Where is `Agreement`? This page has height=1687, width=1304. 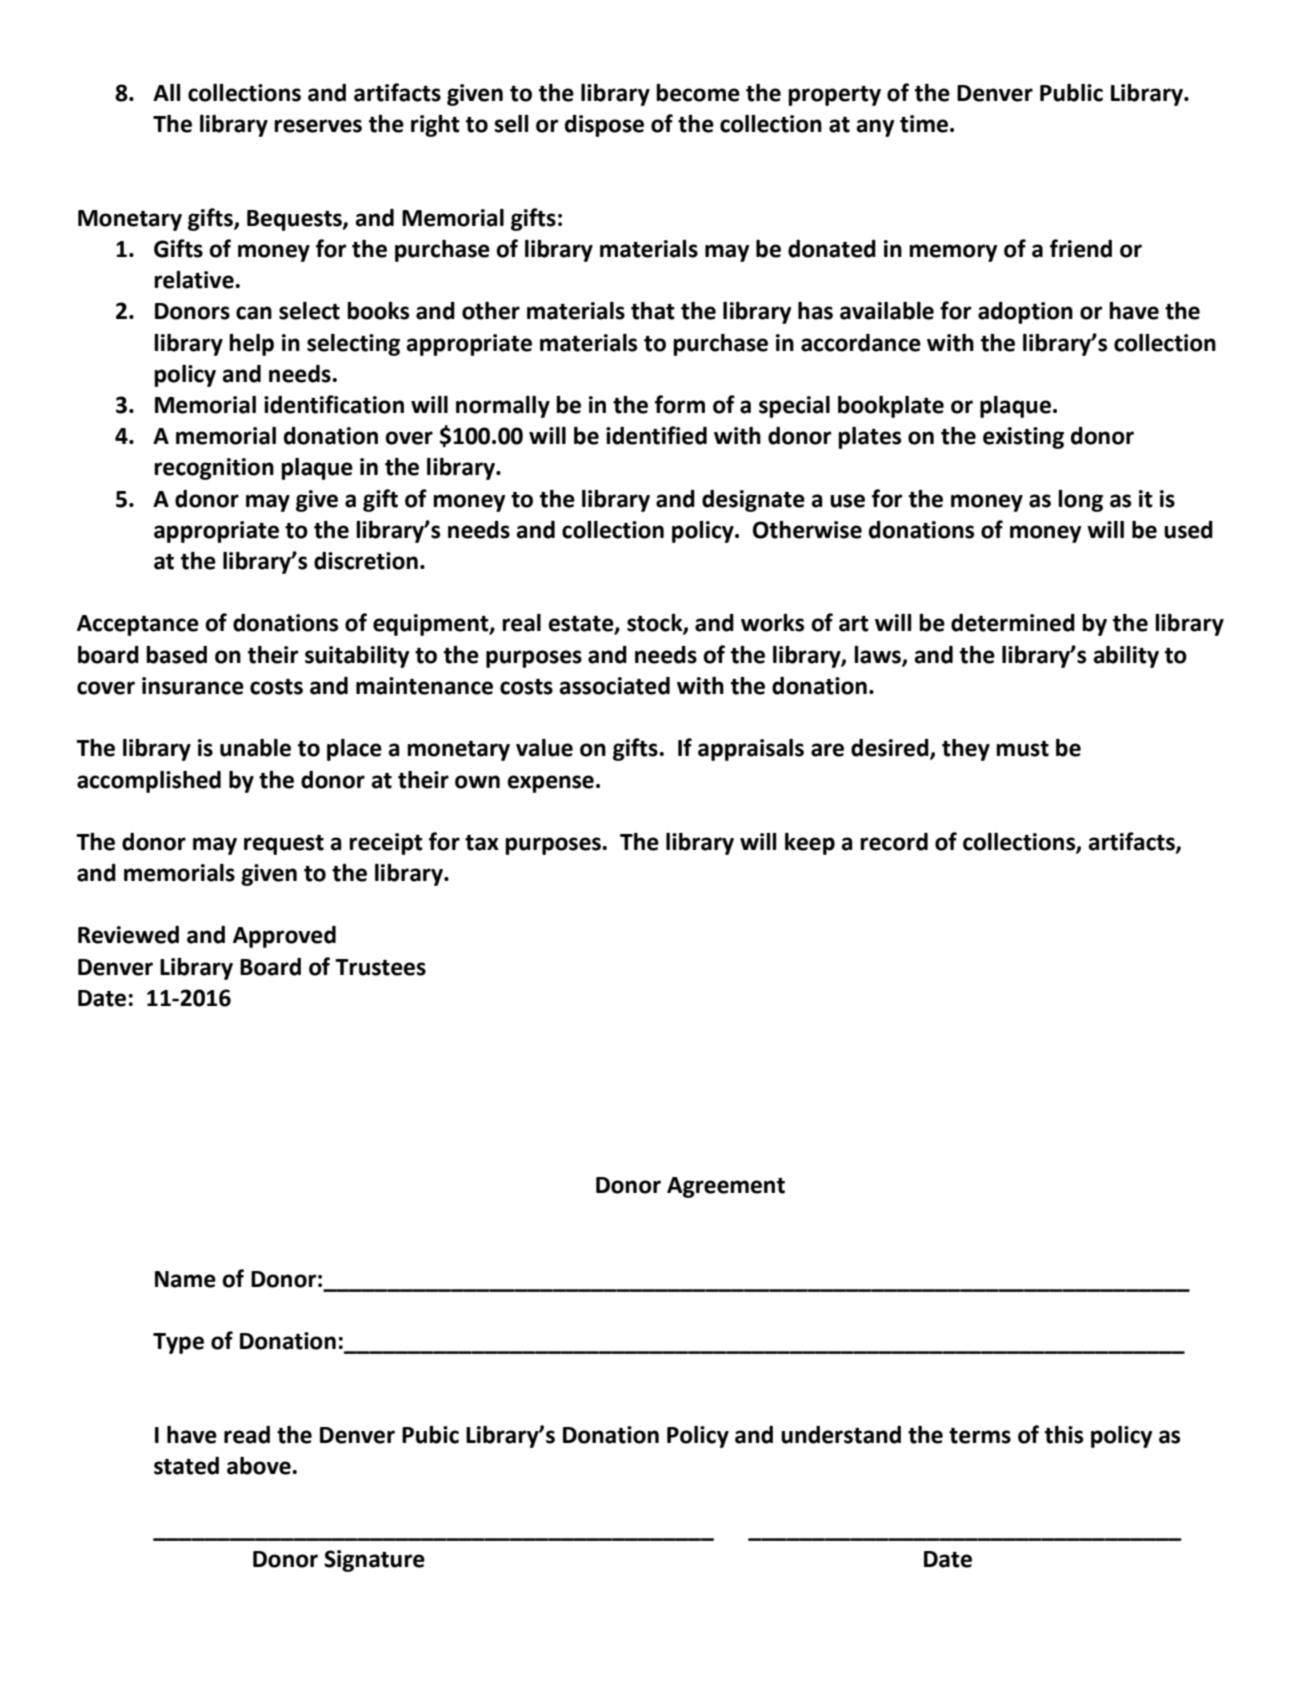 Agreement is located at coordinates (726, 1187).
